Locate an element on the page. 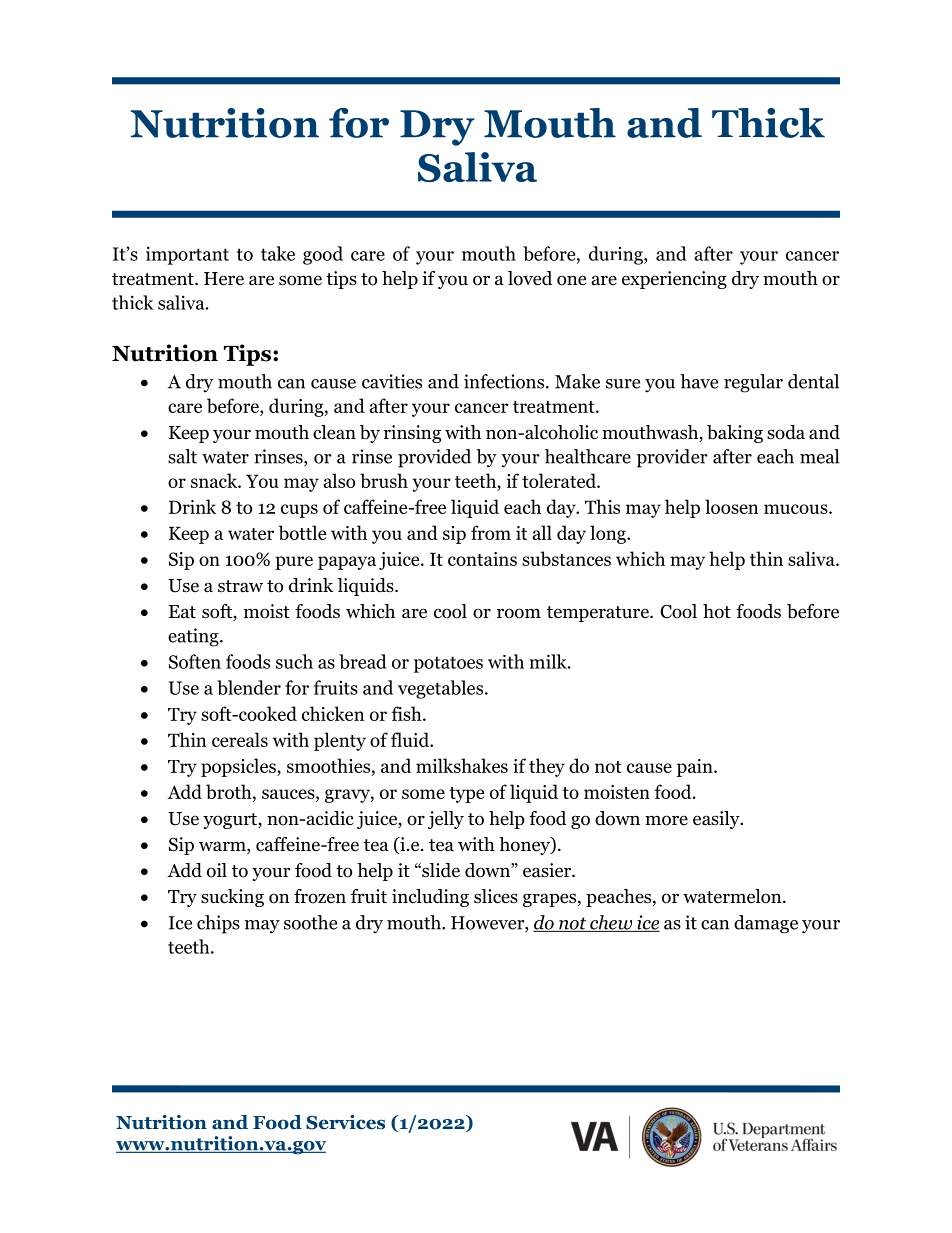 This page has height=1233, width=952. Services is located at coordinates (345, 1122).
